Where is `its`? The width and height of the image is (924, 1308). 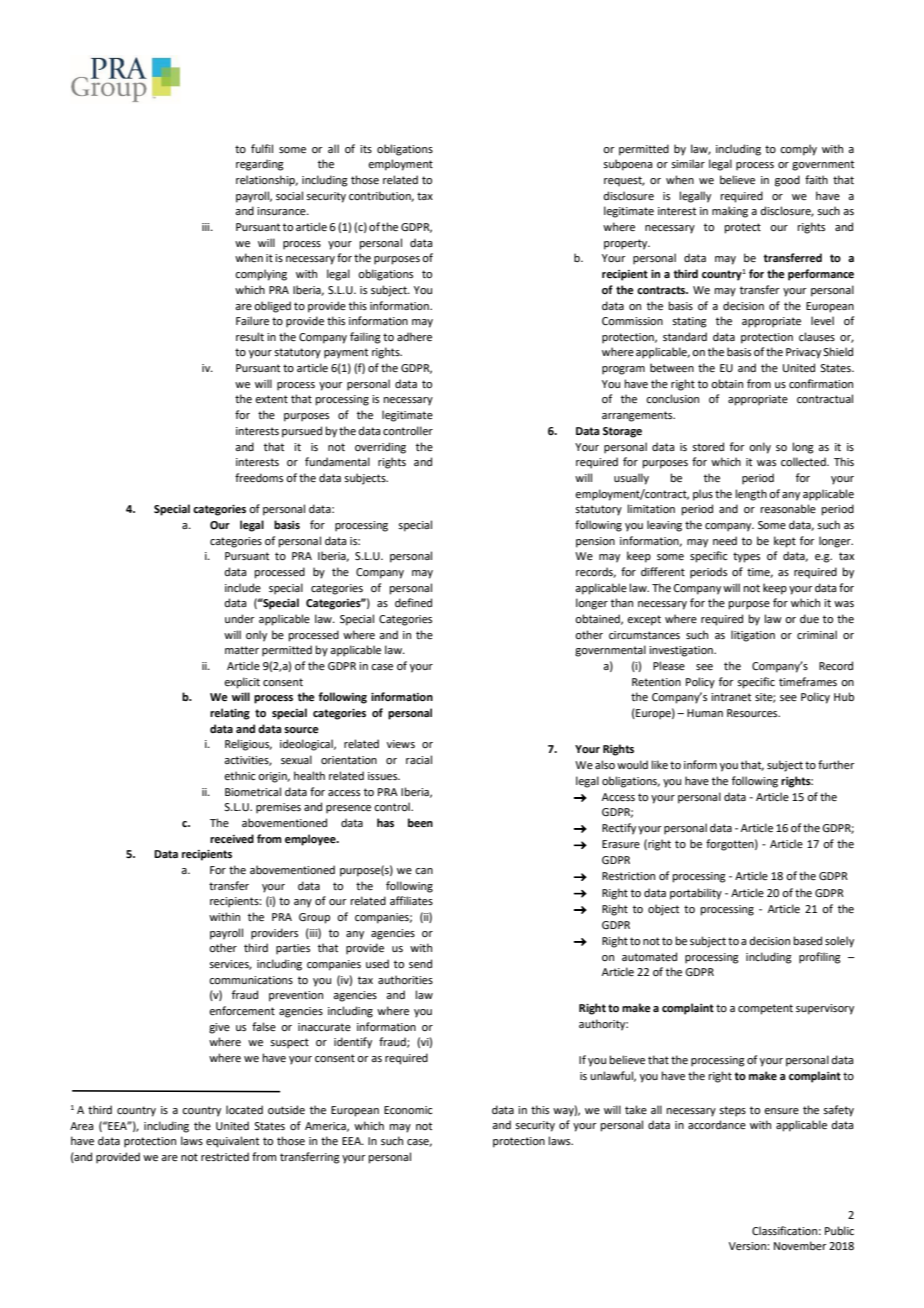 its is located at coordinates (366, 149).
